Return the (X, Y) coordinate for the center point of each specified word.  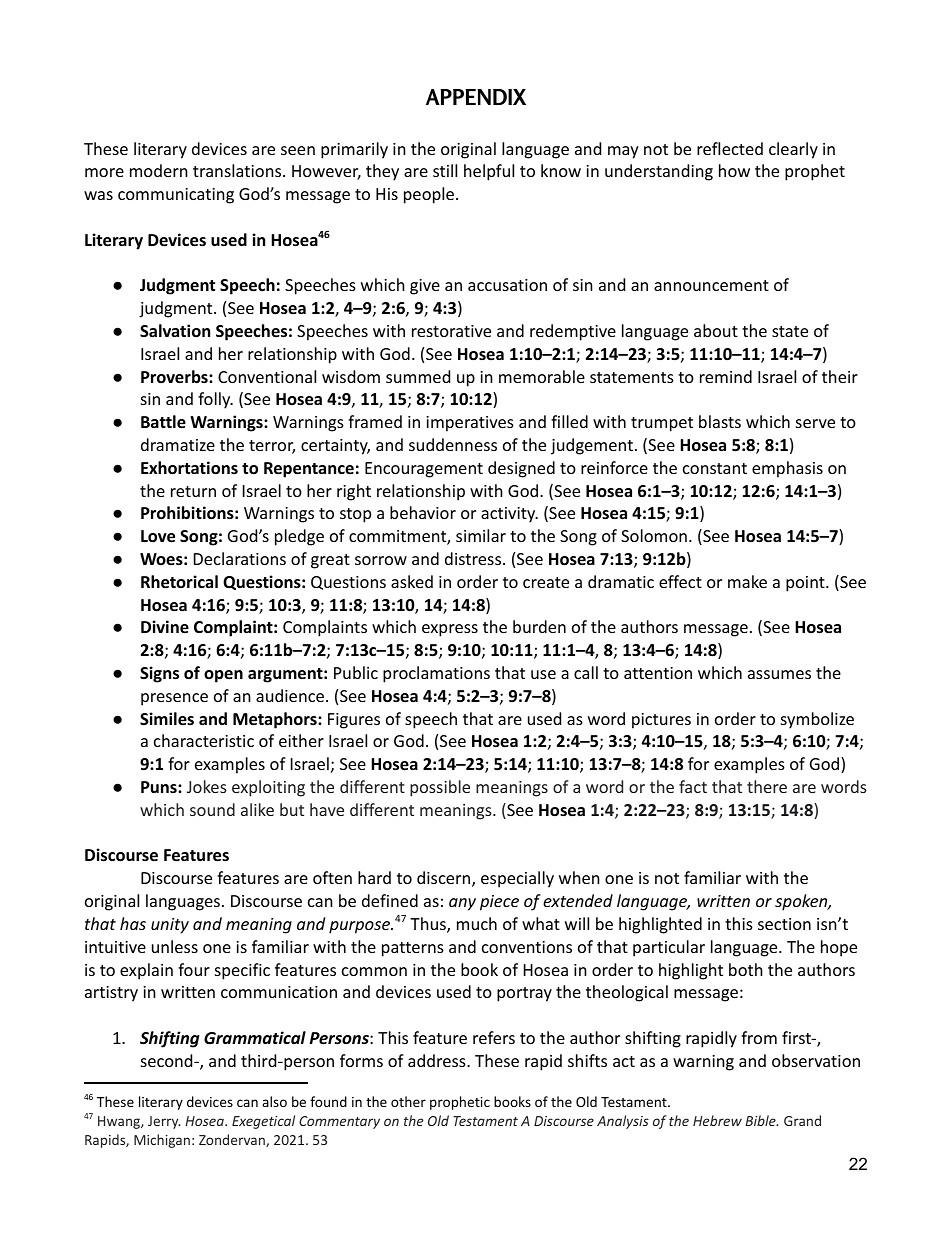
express (450, 630)
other (408, 1101)
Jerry (164, 1122)
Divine (165, 627)
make (747, 581)
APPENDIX (476, 97)
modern (159, 170)
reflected (730, 148)
